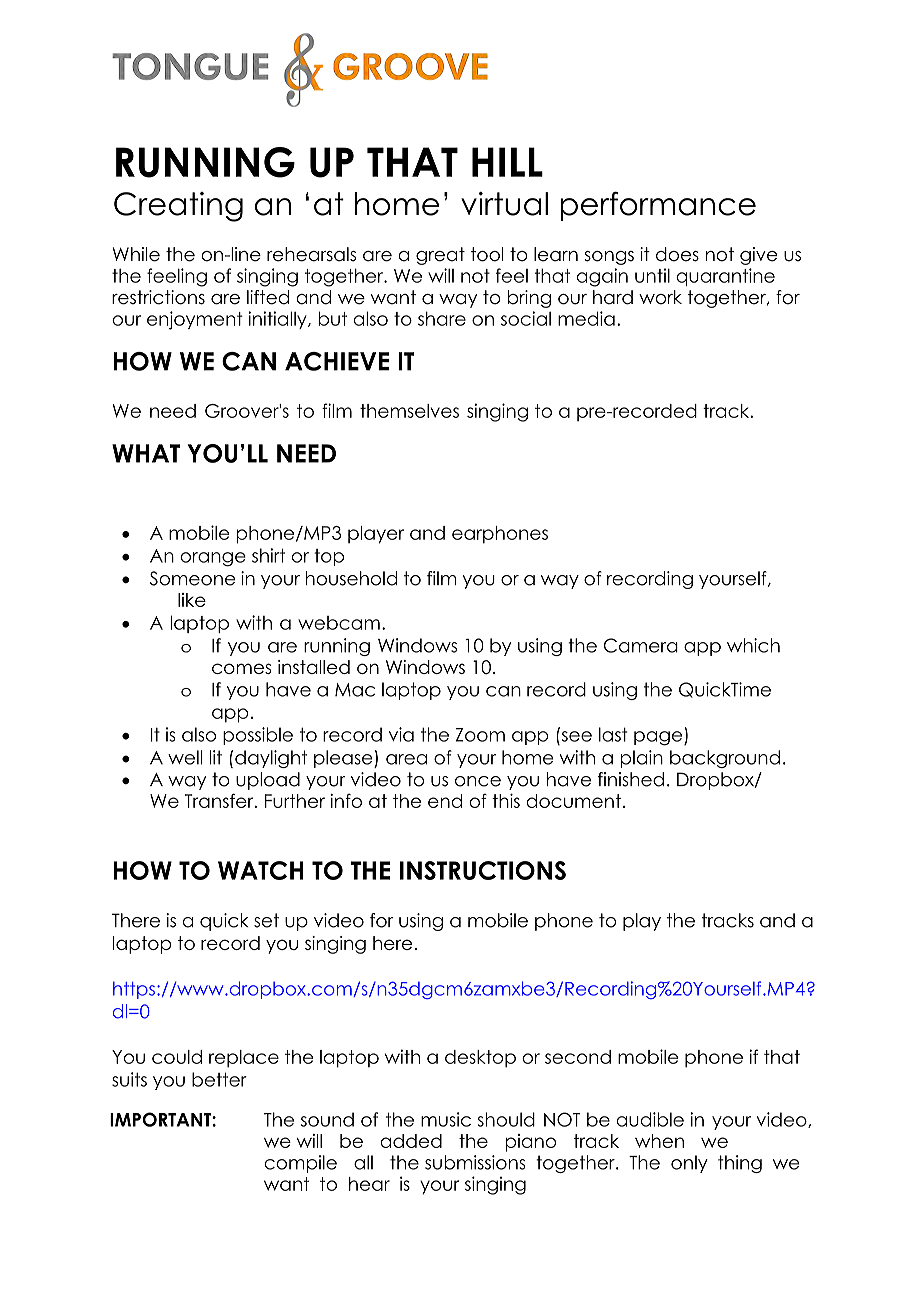 The width and height of the document is (924, 1308). I want to click on Creating, so click(178, 207).
